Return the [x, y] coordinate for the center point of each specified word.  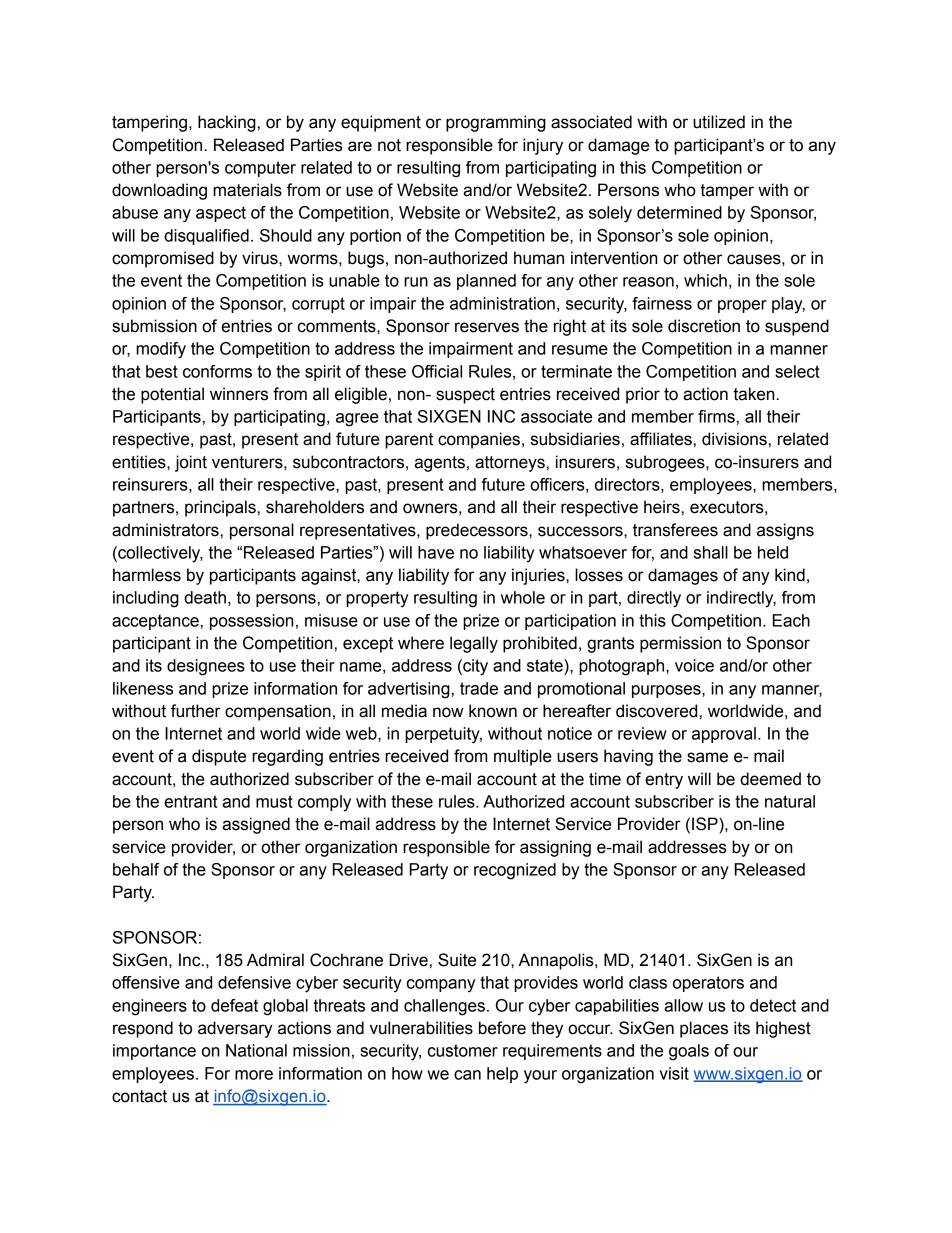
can [467, 1075]
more [254, 1075]
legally [474, 644]
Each [791, 620]
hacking [227, 123]
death [205, 597]
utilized [719, 122]
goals [689, 1052]
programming [496, 123]
